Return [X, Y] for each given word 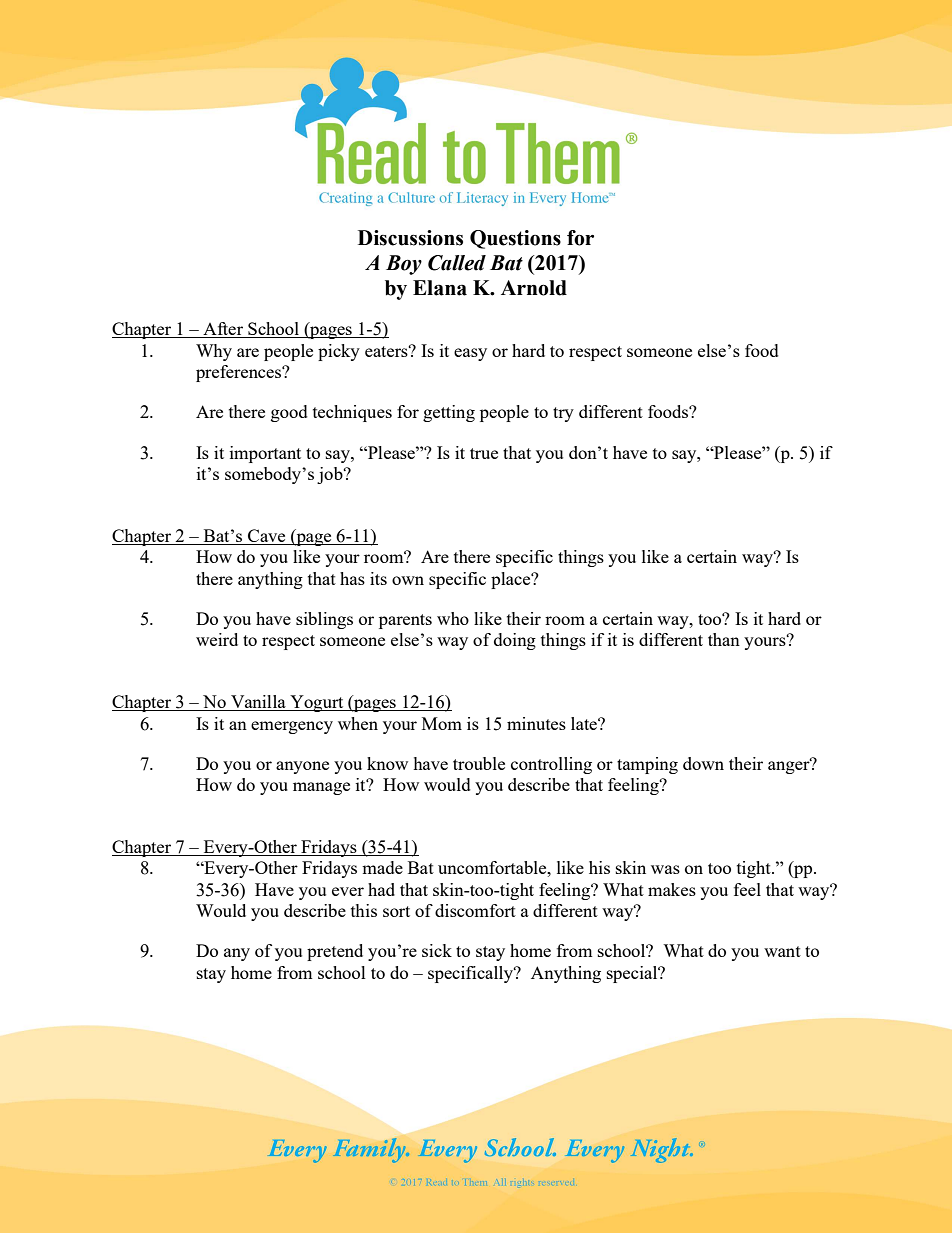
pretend [335, 952]
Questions [515, 239]
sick [437, 950]
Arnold [534, 288]
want [782, 951]
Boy [404, 265]
